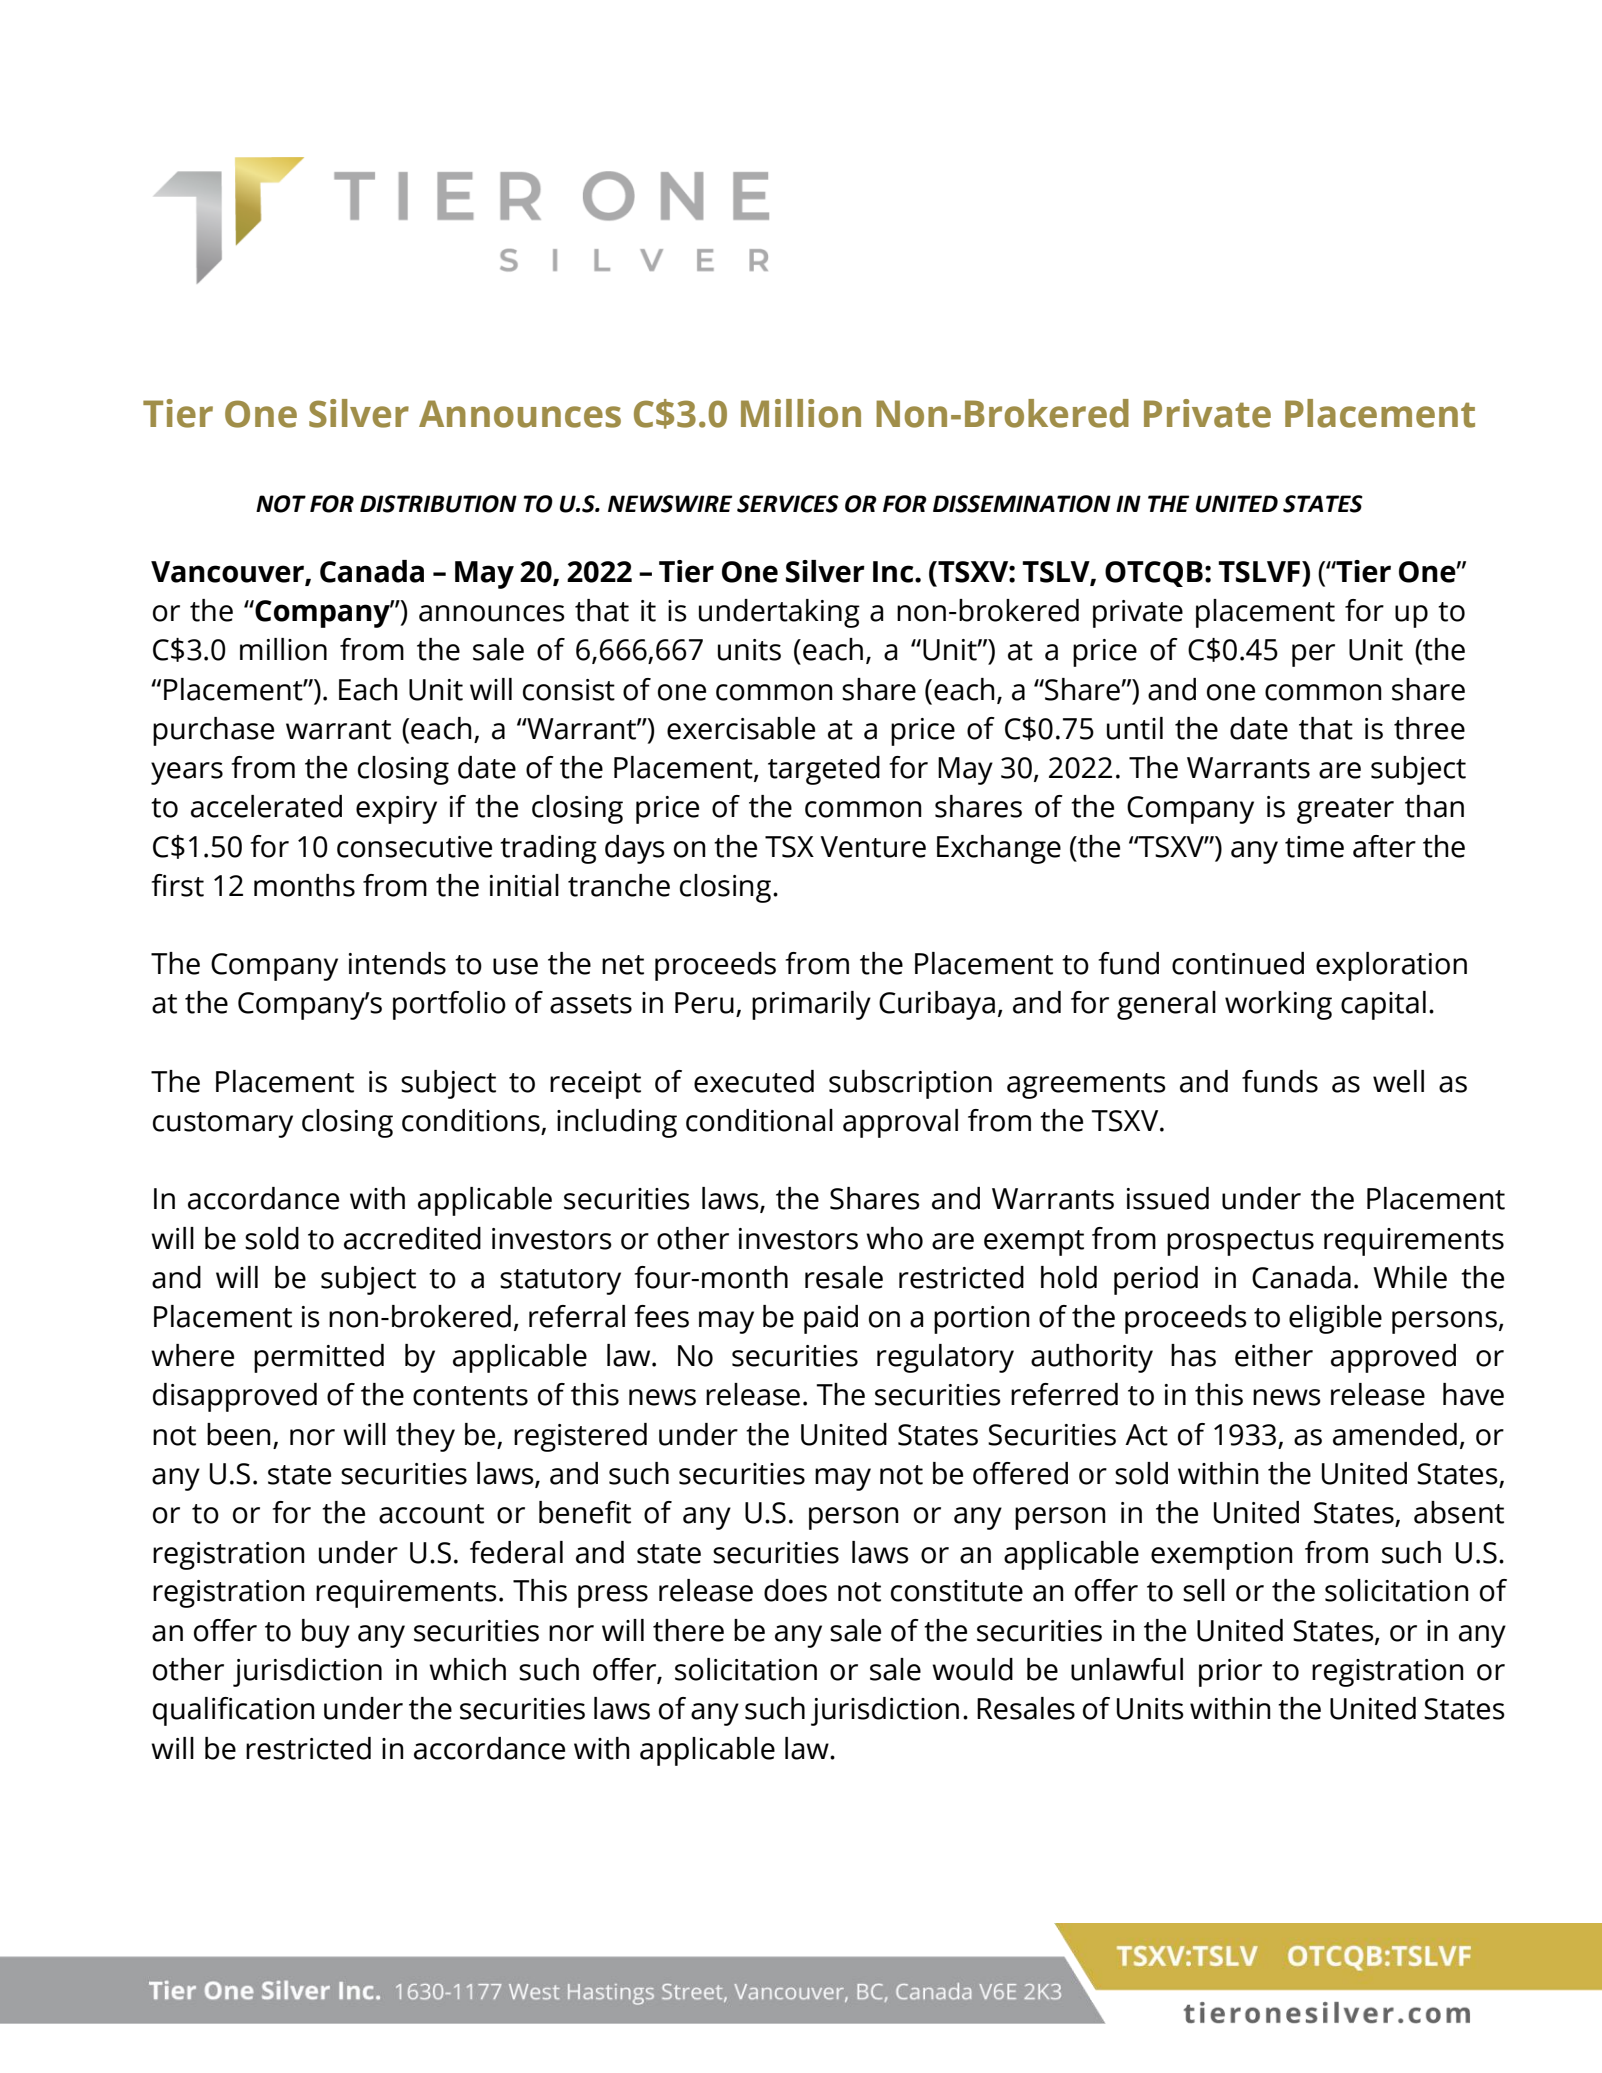 The height and width of the page is (2073, 1602). What do you see at coordinates (972, 1669) in the page?
I see `would` at bounding box center [972, 1669].
